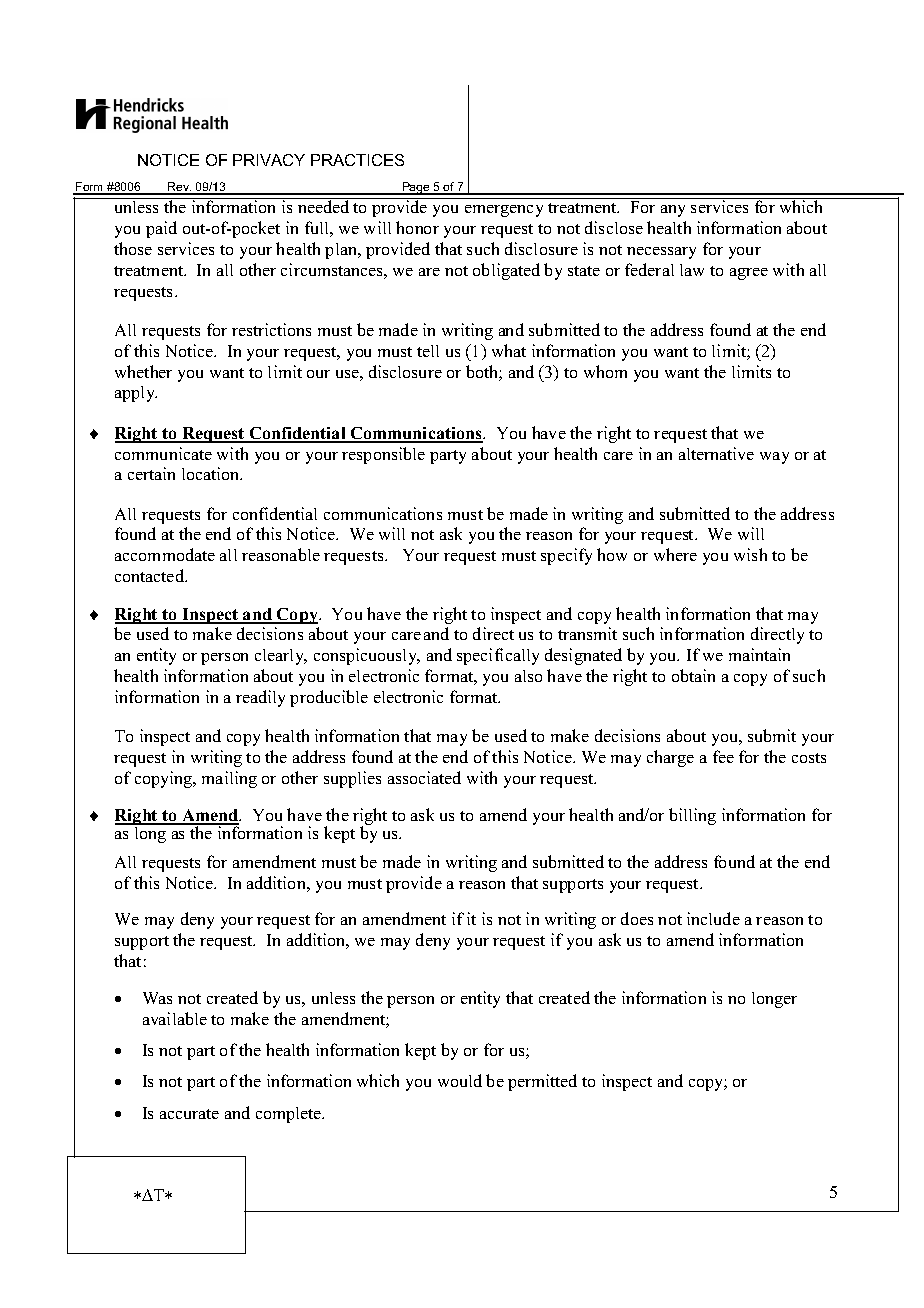 This screenshot has width=924, height=1308. Describe the element at coordinates (189, 1114) in the screenshot. I see `accurate` at that location.
